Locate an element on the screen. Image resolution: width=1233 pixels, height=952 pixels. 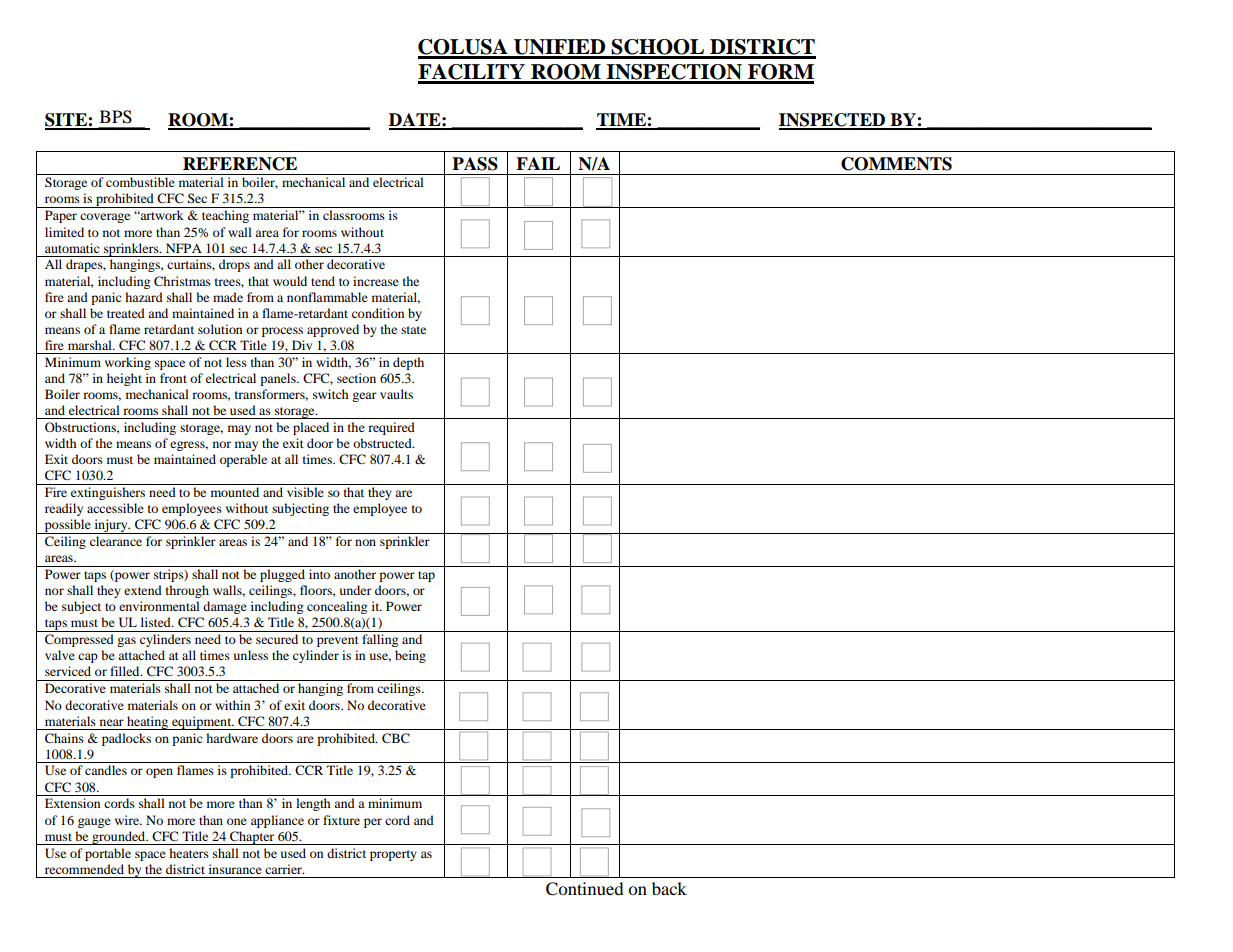
combustible is located at coordinates (140, 182).
